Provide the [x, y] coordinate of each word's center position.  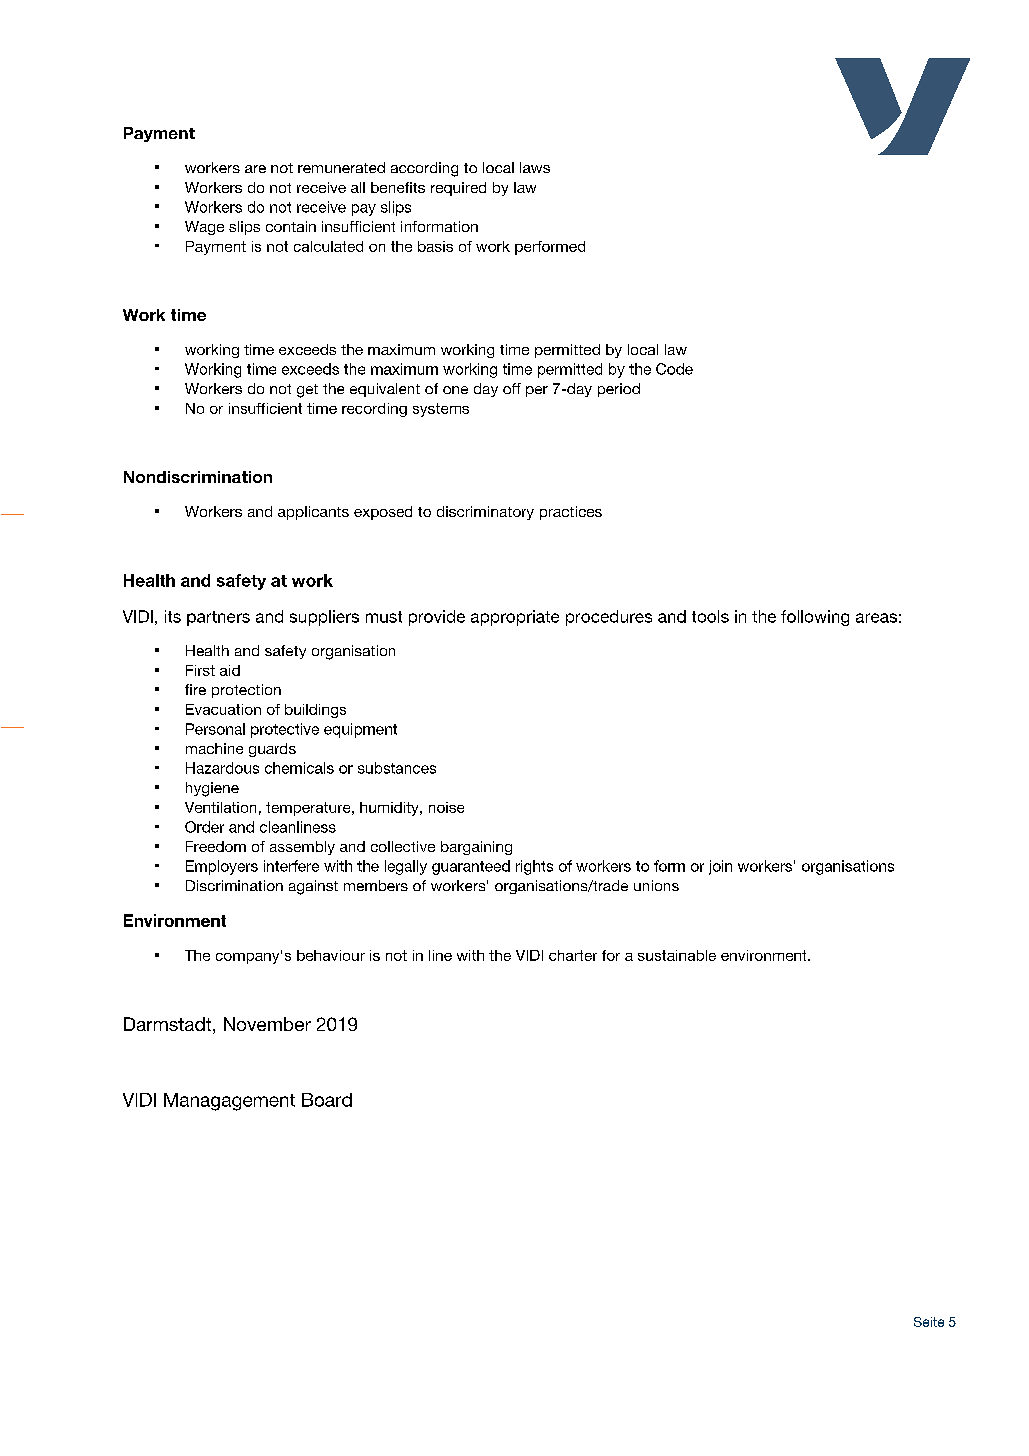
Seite [929, 1322]
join [720, 867]
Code [674, 369]
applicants [313, 513]
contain [291, 226]
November [267, 1024]
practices [571, 513]
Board [327, 1100]
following [815, 618]
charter [573, 955]
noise [446, 807]
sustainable [677, 955]
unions [656, 885]
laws [535, 167]
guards [272, 750]
